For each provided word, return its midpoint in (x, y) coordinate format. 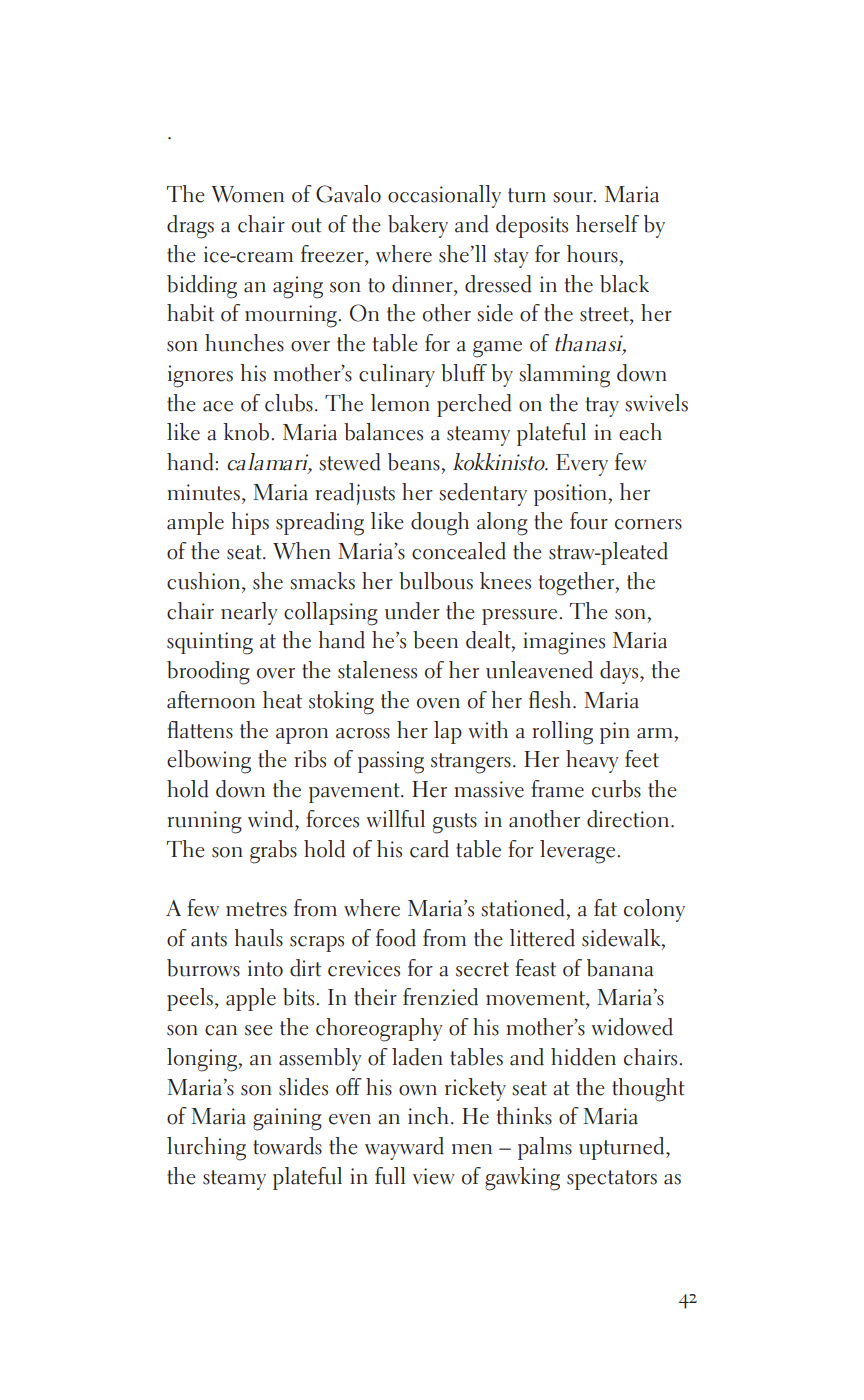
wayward (404, 1148)
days (620, 672)
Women (247, 194)
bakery (418, 226)
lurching (206, 1149)
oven (438, 703)
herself (607, 224)
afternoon (211, 700)
